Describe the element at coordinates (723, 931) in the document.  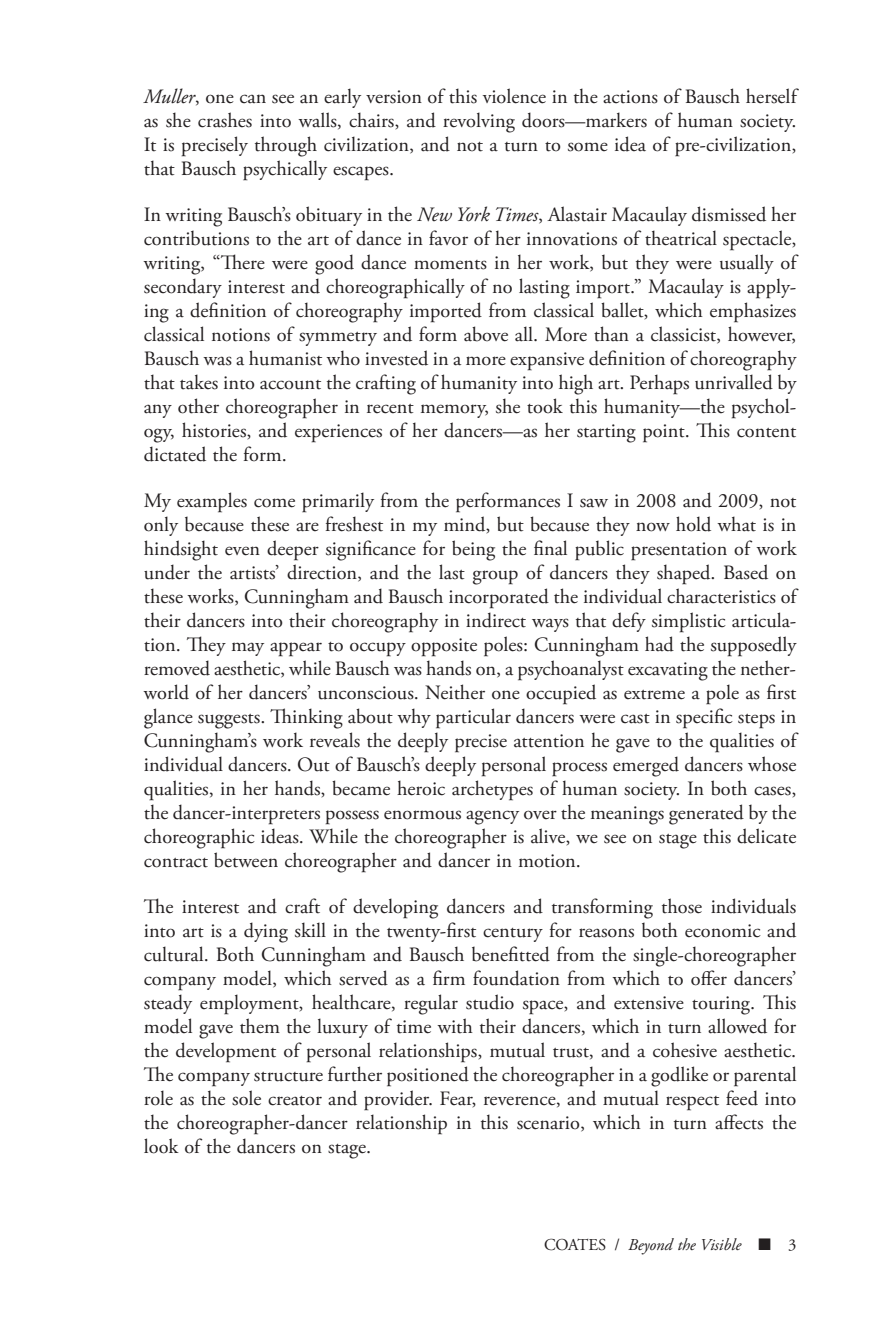
I see `economic` at that location.
